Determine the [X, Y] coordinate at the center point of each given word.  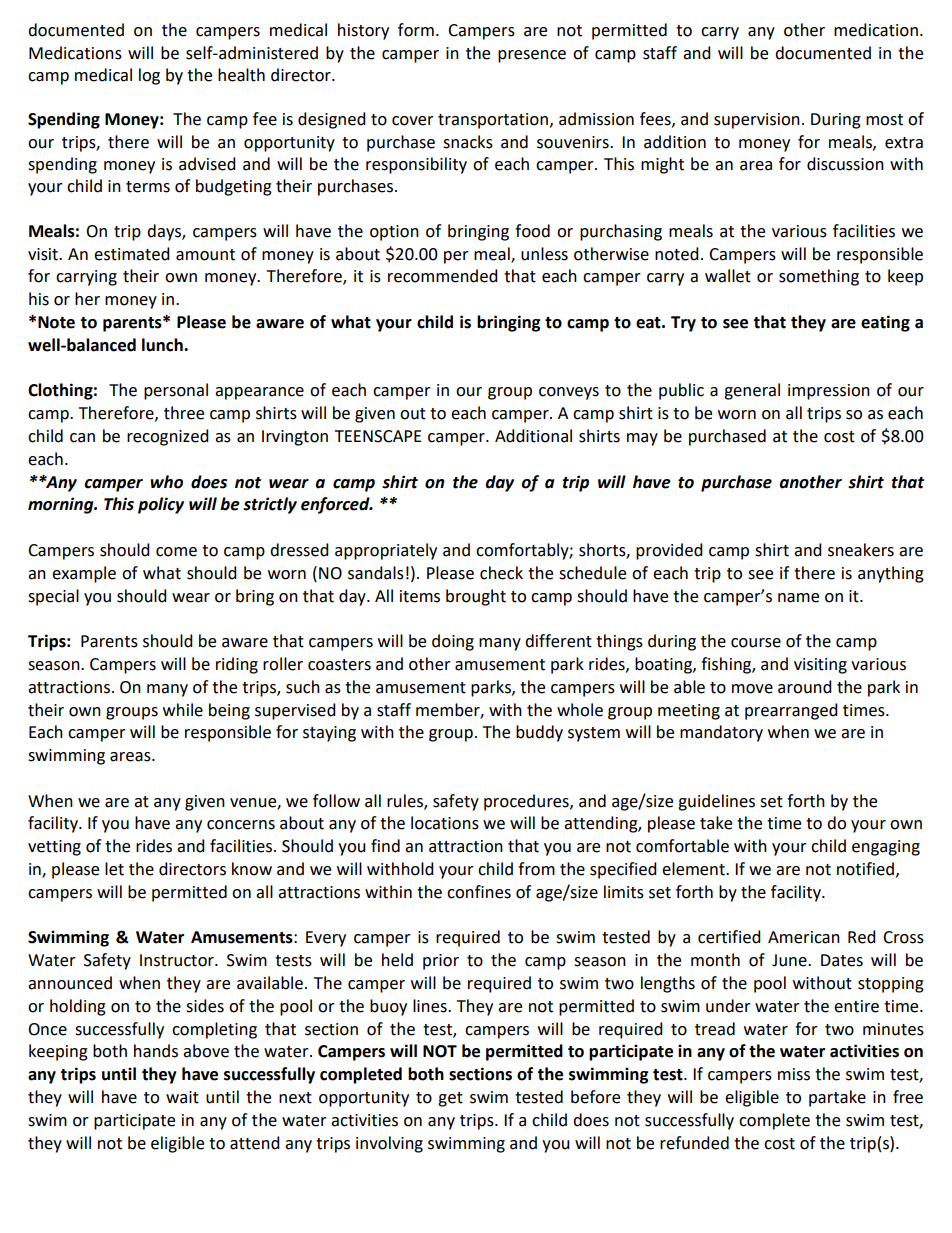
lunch [163, 345]
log [149, 76]
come [176, 552]
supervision [757, 121]
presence [532, 56]
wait [182, 1097]
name [798, 598]
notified [865, 869]
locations [445, 823]
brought [476, 597]
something [819, 277]
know [252, 869]
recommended [443, 276]
